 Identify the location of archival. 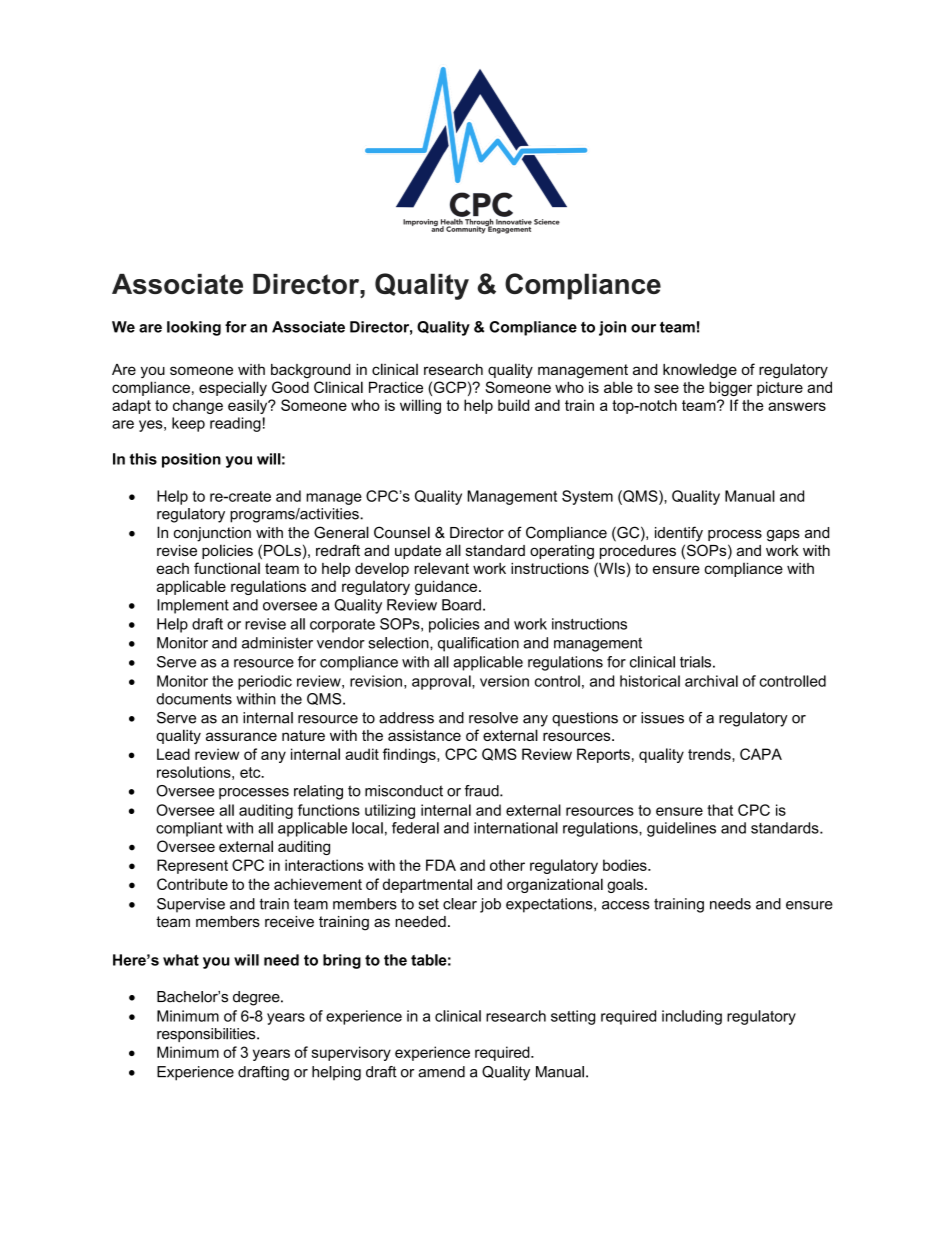
(711, 681).
